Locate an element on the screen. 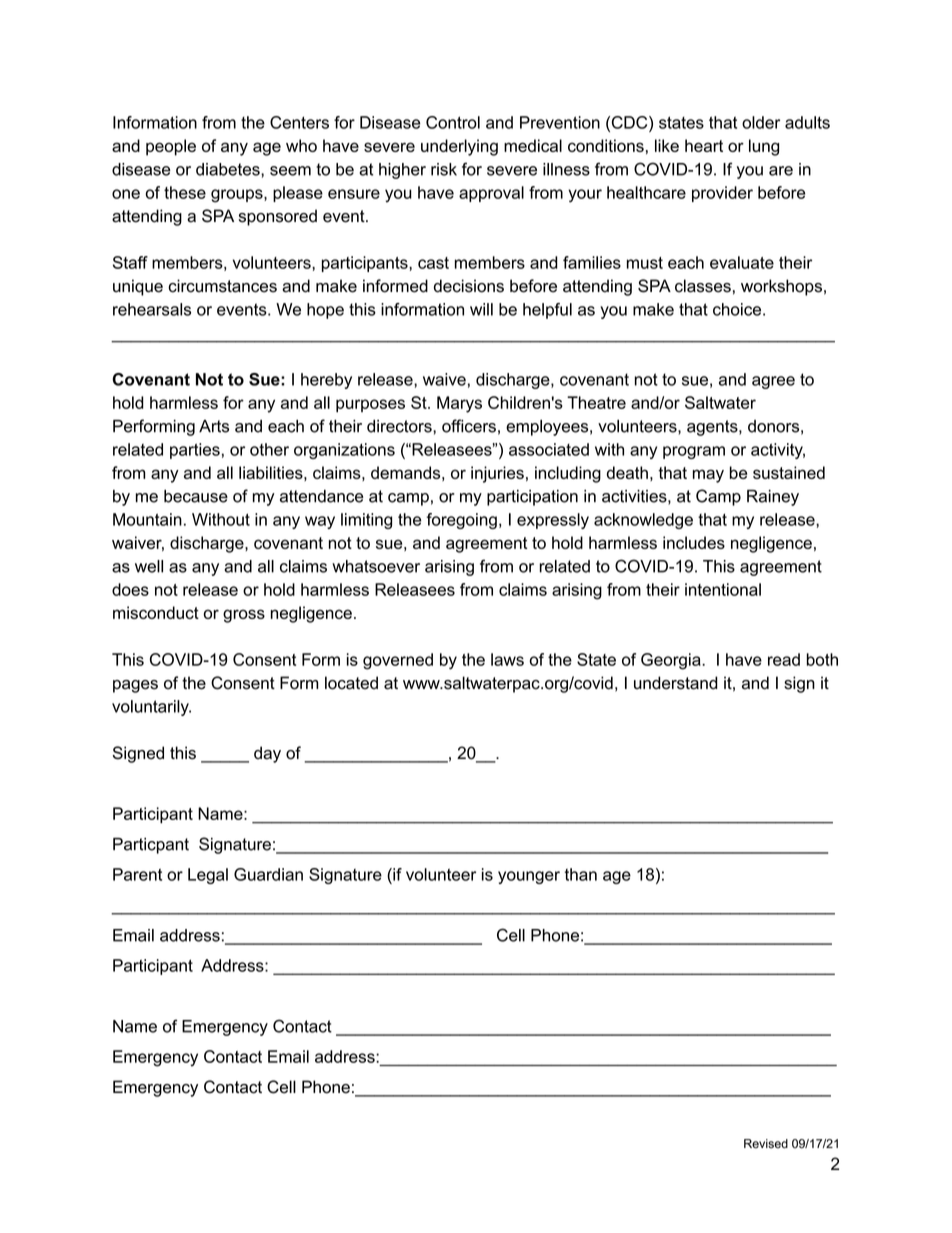  laws is located at coordinates (507, 659).
